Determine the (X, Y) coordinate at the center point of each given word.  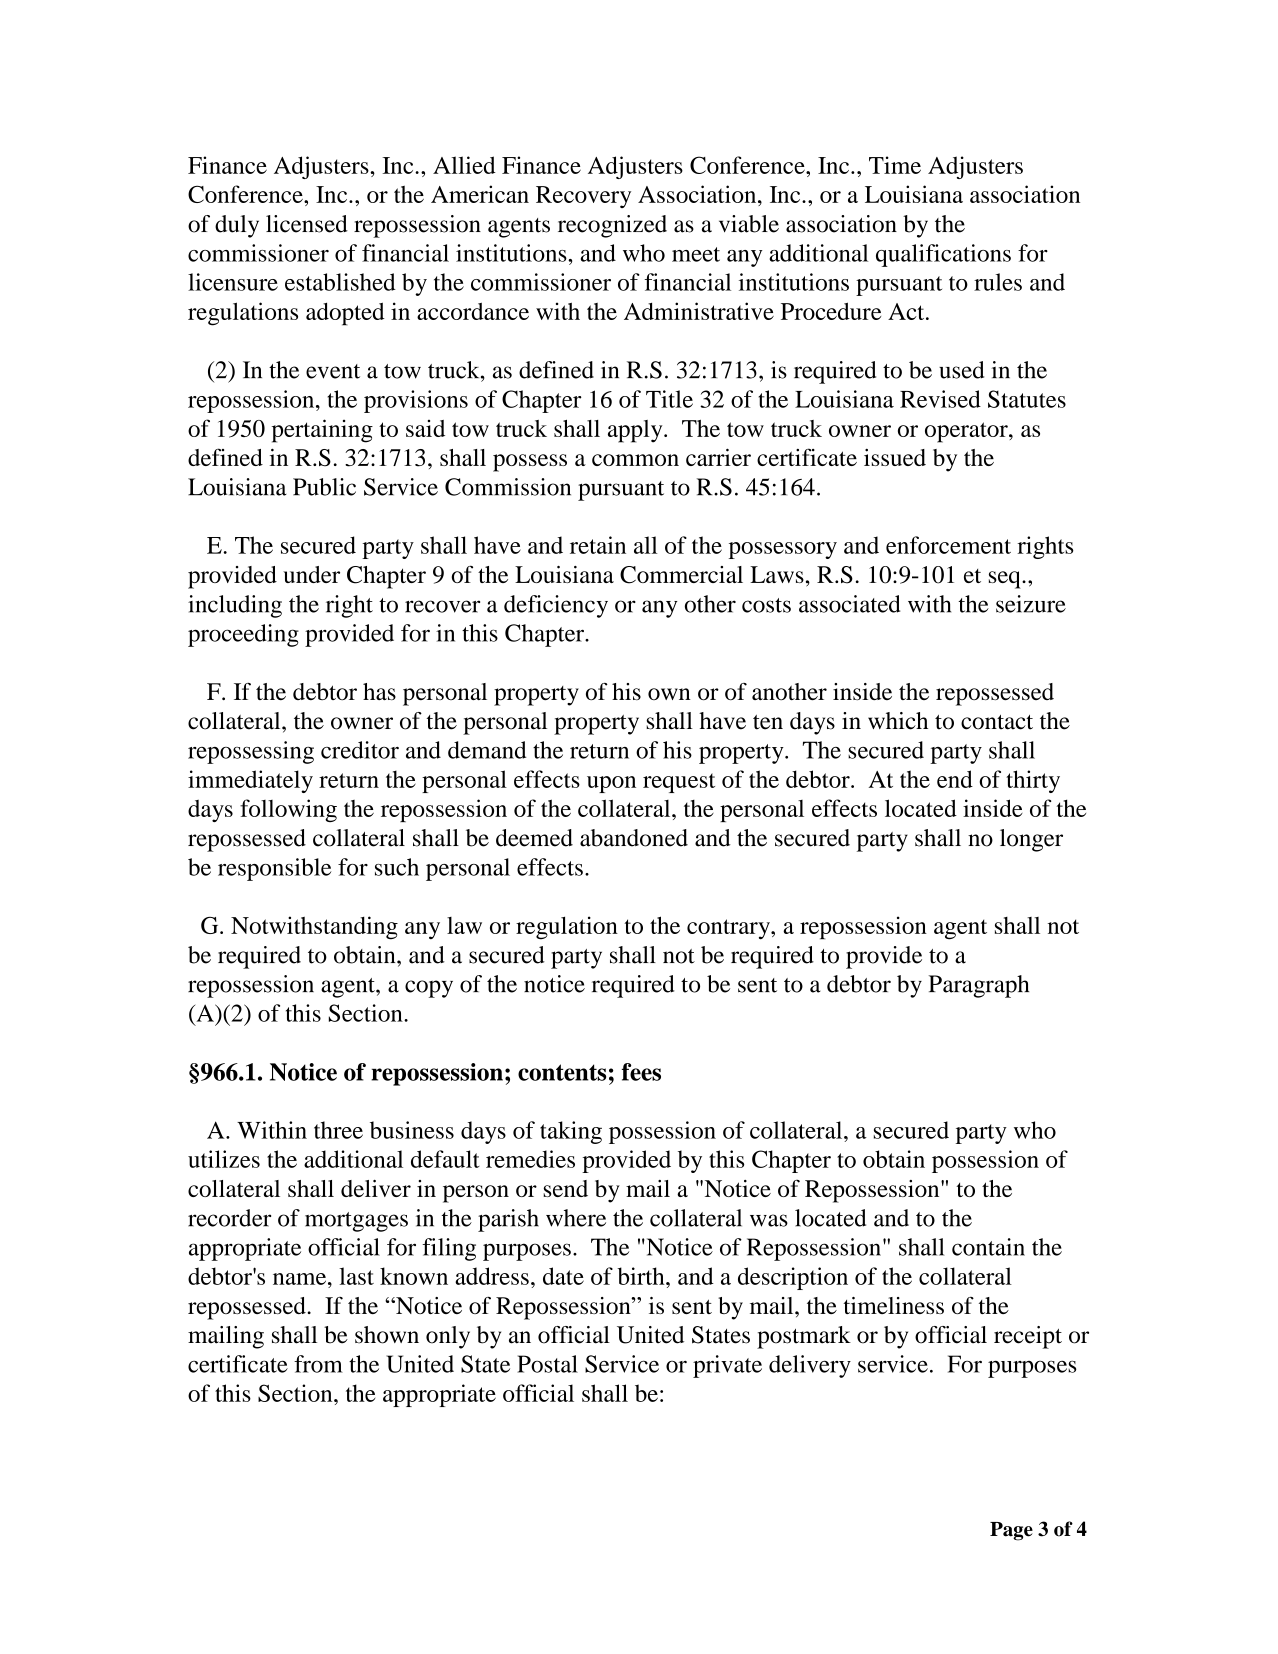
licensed (307, 224)
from (318, 1364)
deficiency (556, 606)
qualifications (943, 255)
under (311, 574)
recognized (612, 226)
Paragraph (979, 986)
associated (849, 604)
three (338, 1130)
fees (641, 1072)
